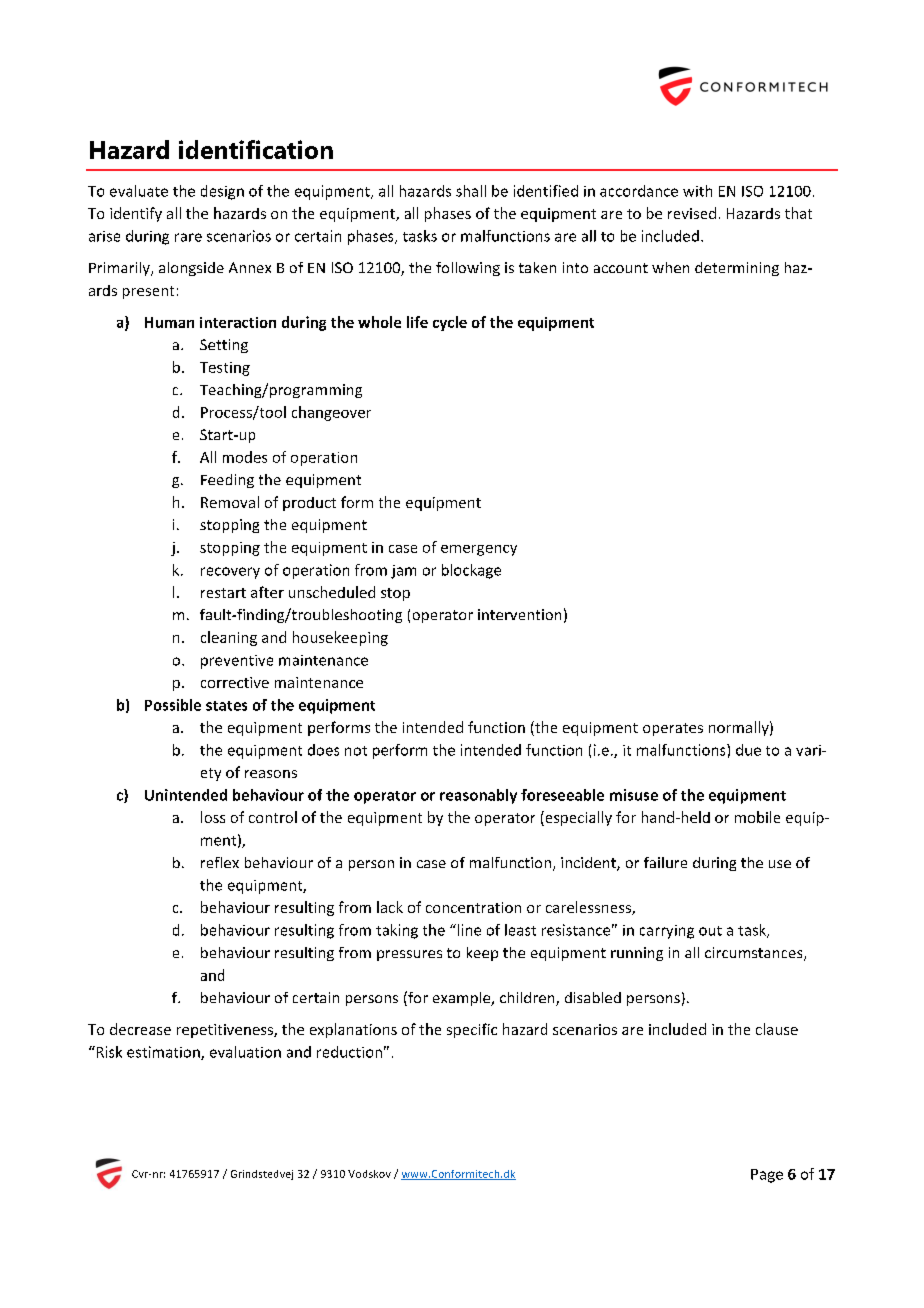 The image size is (924, 1308). What do you see at coordinates (478, 796) in the screenshot?
I see `reasonably` at bounding box center [478, 796].
